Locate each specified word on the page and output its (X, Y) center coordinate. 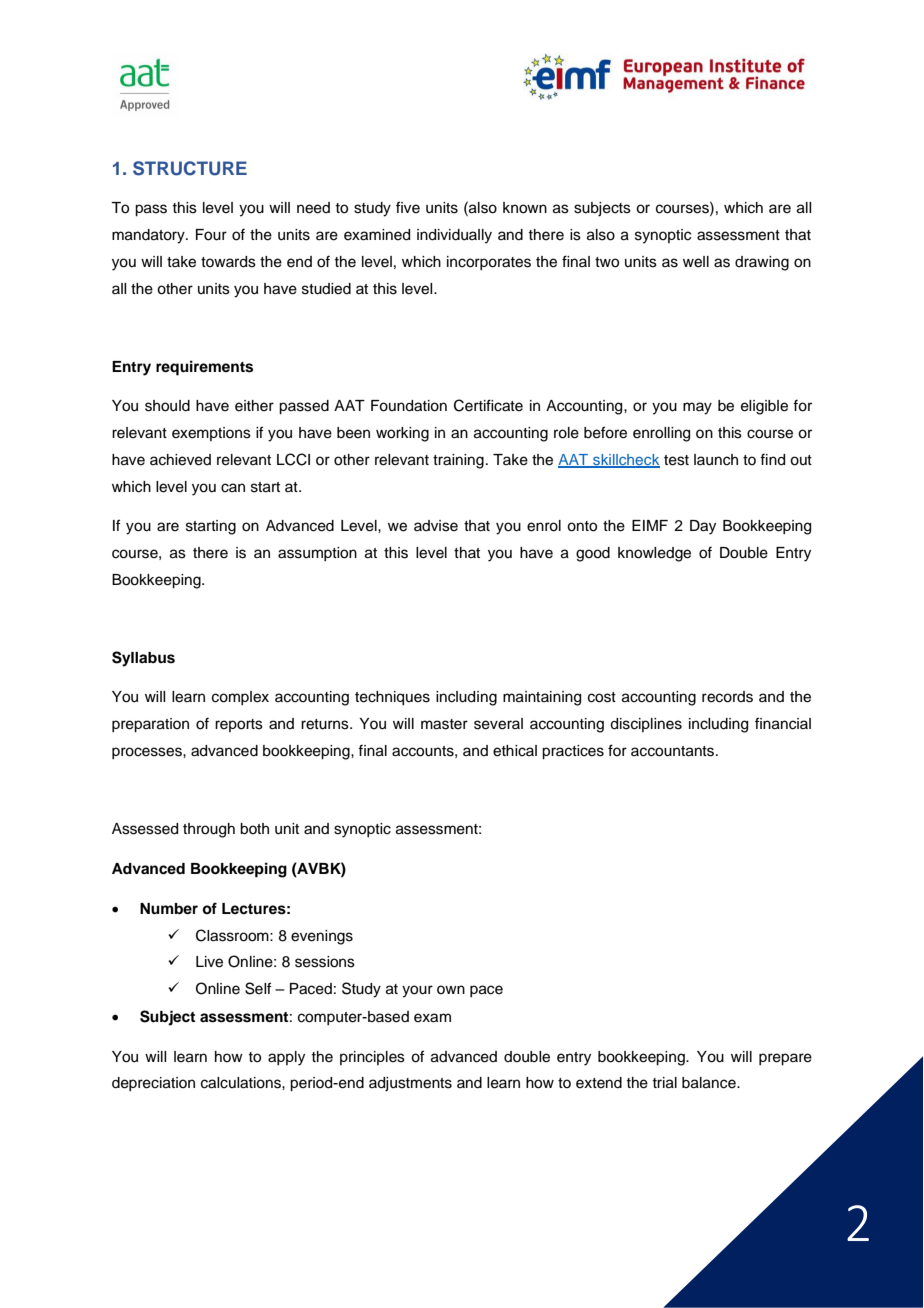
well (696, 262)
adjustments (410, 1084)
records (727, 697)
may (697, 408)
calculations (242, 1083)
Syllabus (143, 659)
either (254, 406)
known (525, 208)
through (209, 830)
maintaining (542, 698)
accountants (674, 751)
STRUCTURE (190, 168)
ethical (515, 751)
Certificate (488, 405)
